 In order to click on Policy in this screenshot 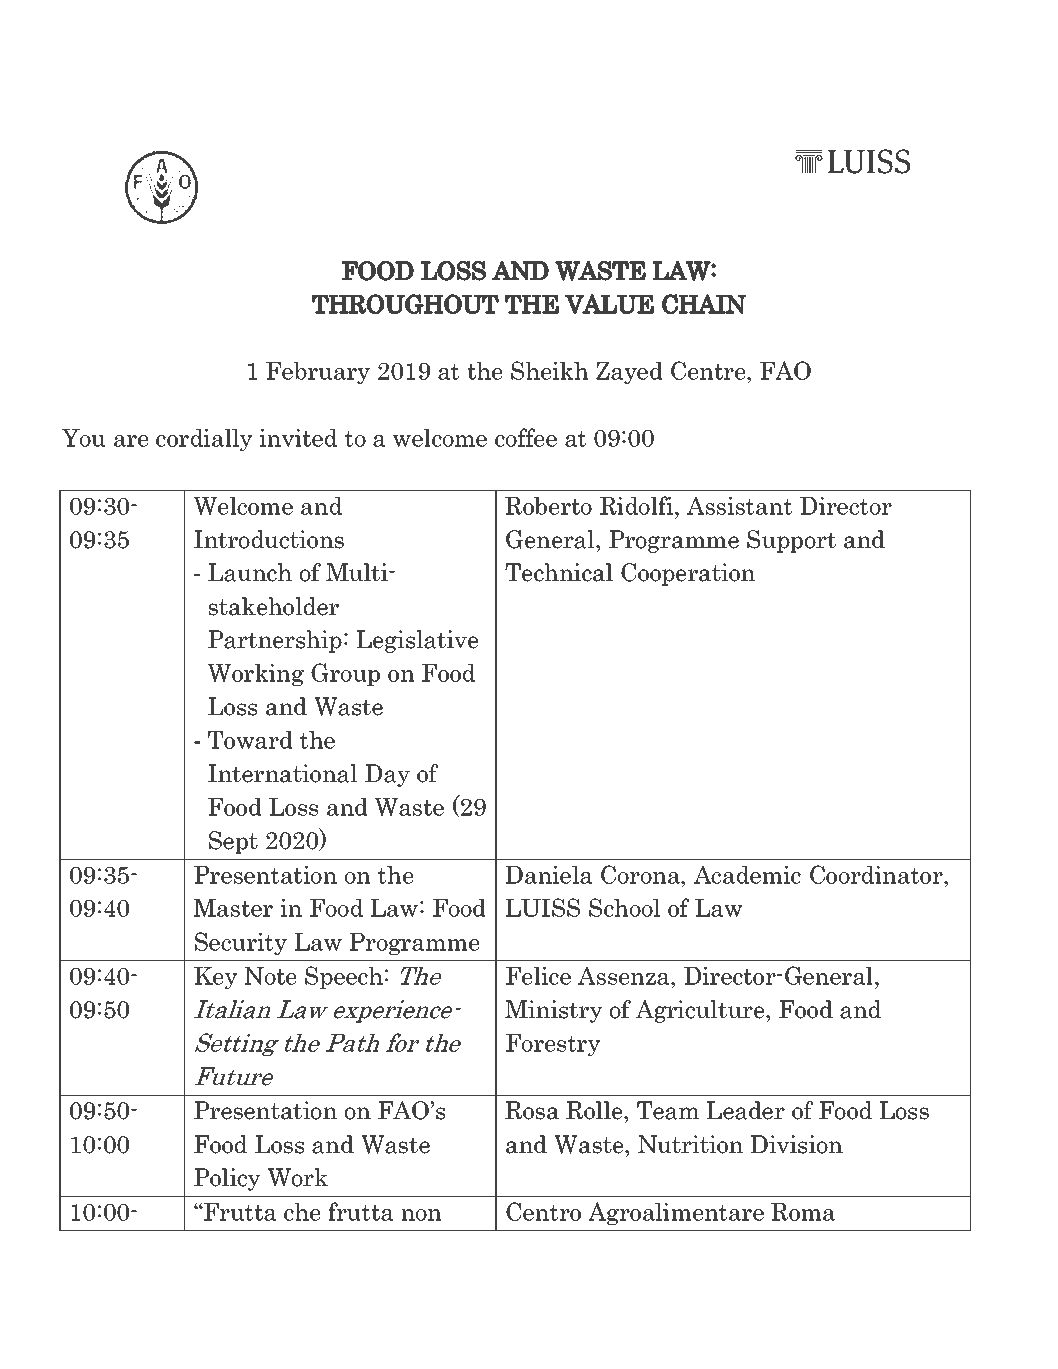, I will do `click(227, 1179)`.
